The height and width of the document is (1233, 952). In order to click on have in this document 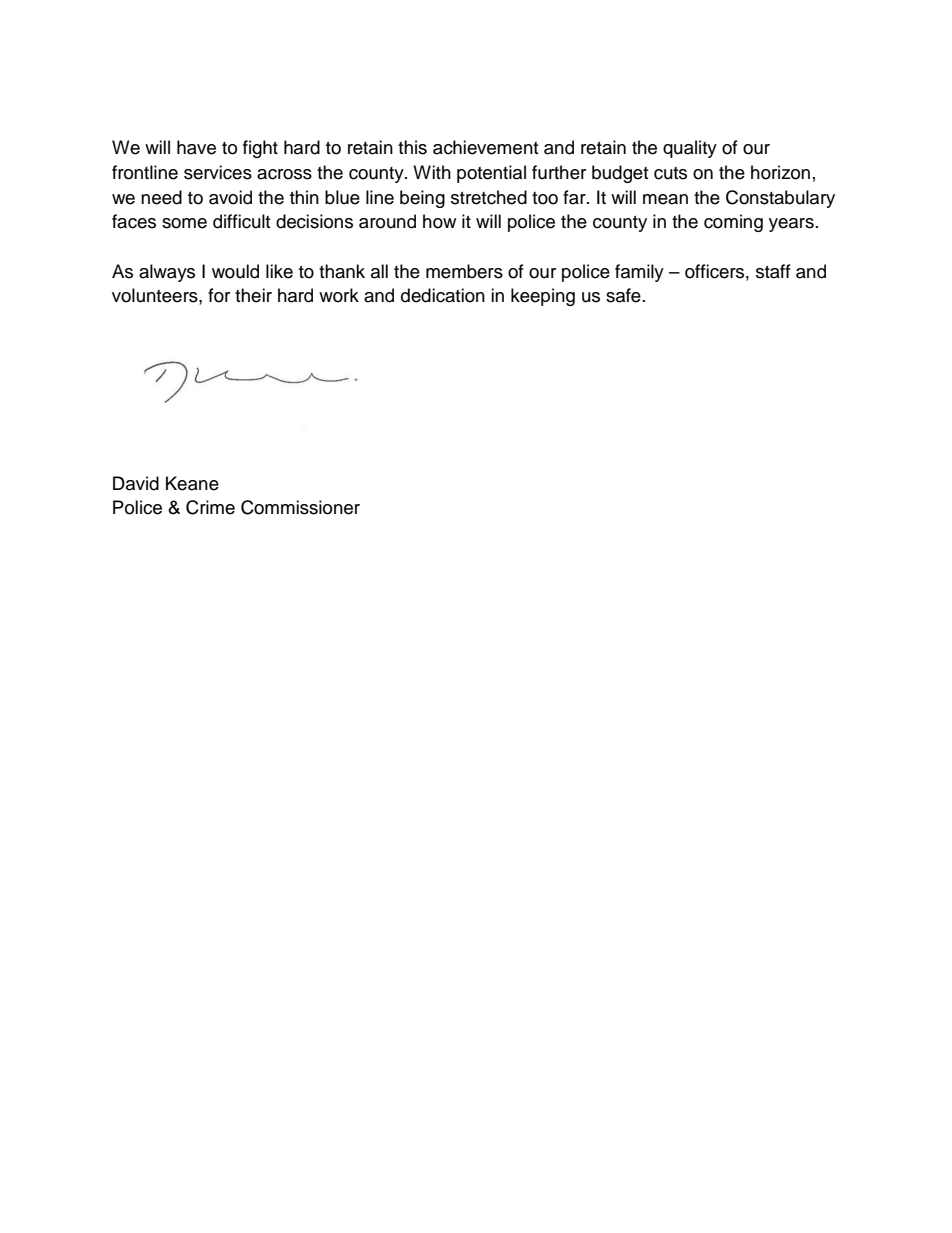, I will do `click(196, 147)`.
